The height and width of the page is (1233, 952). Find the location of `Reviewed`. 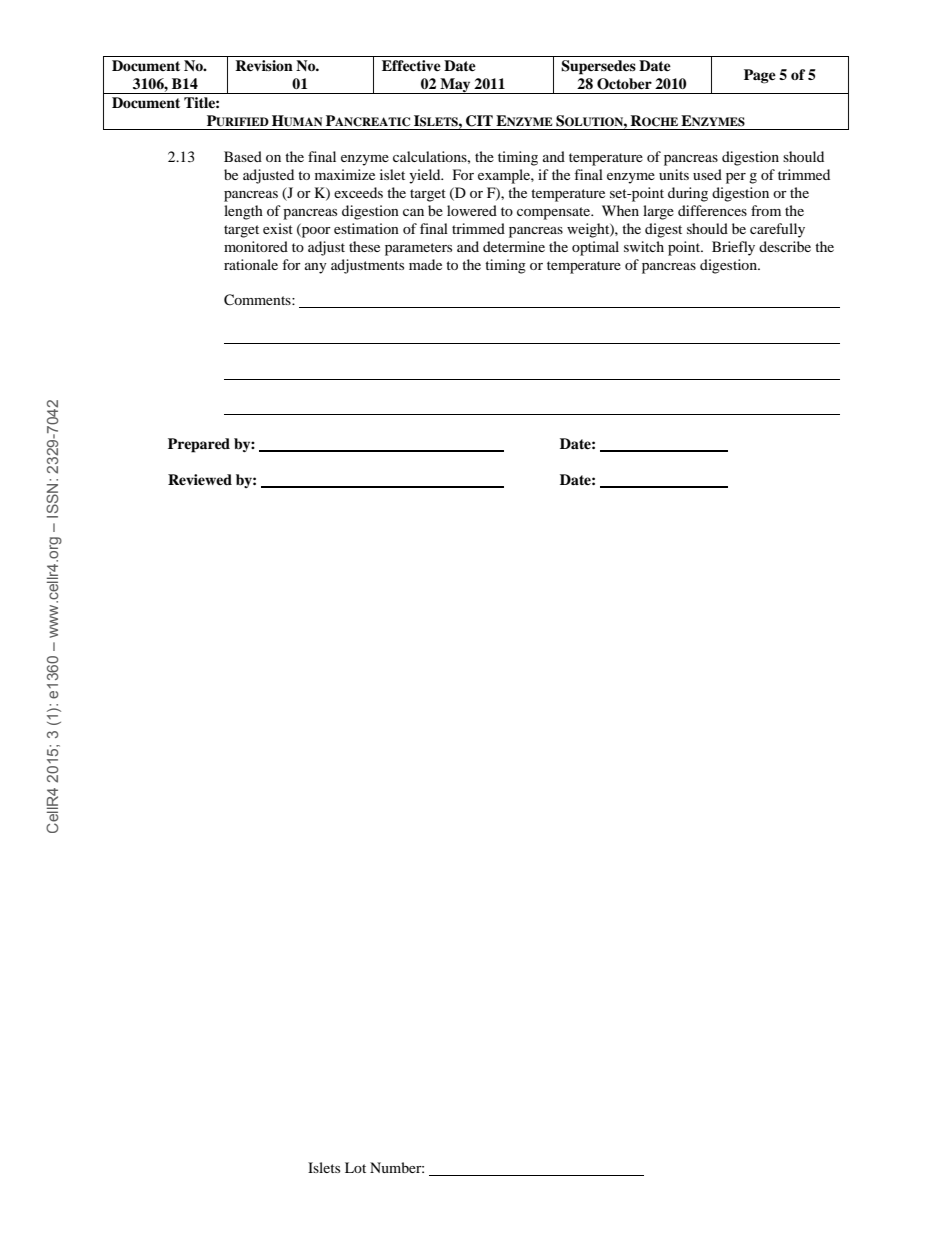

Reviewed is located at coordinates (200, 479).
